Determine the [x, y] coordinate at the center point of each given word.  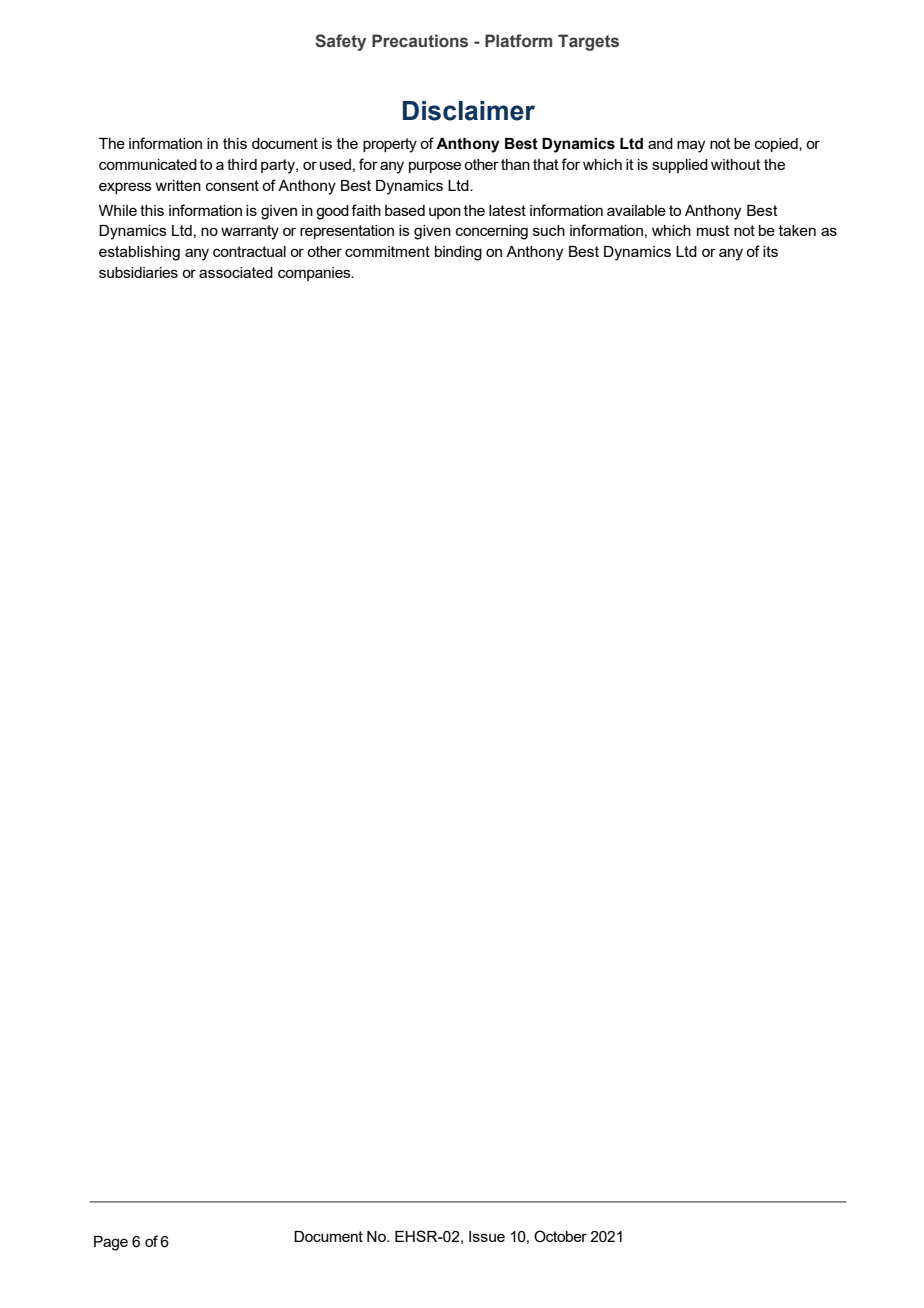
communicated [148, 164]
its [770, 251]
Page [111, 1243]
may [691, 146]
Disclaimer [469, 111]
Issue [487, 1236]
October [560, 1236]
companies [315, 274]
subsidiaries [138, 272]
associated [236, 272]
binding [458, 253]
